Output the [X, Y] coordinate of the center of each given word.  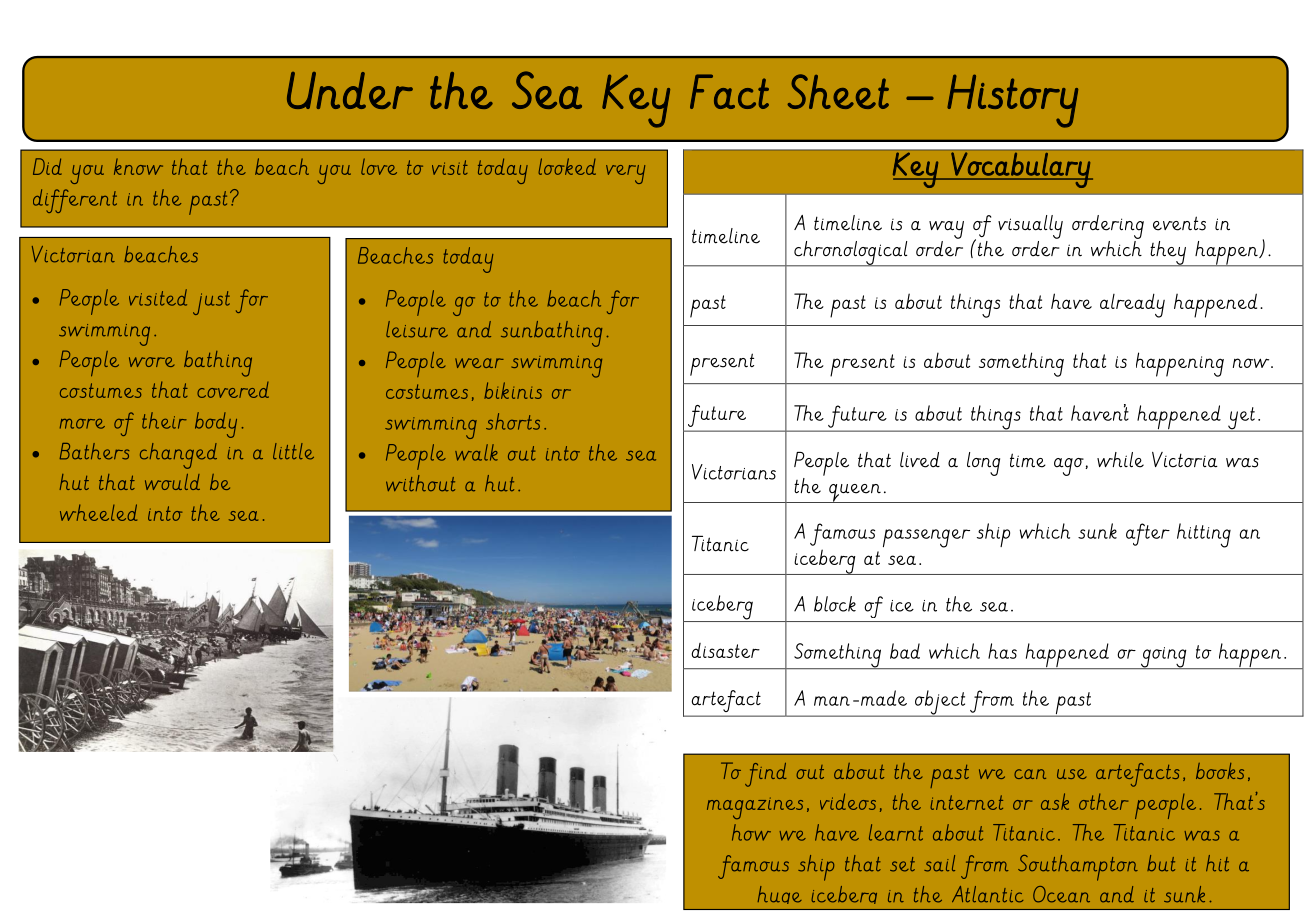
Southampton [1078, 868]
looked [567, 166]
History [1012, 101]
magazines [755, 808]
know [138, 166]
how [751, 832]
